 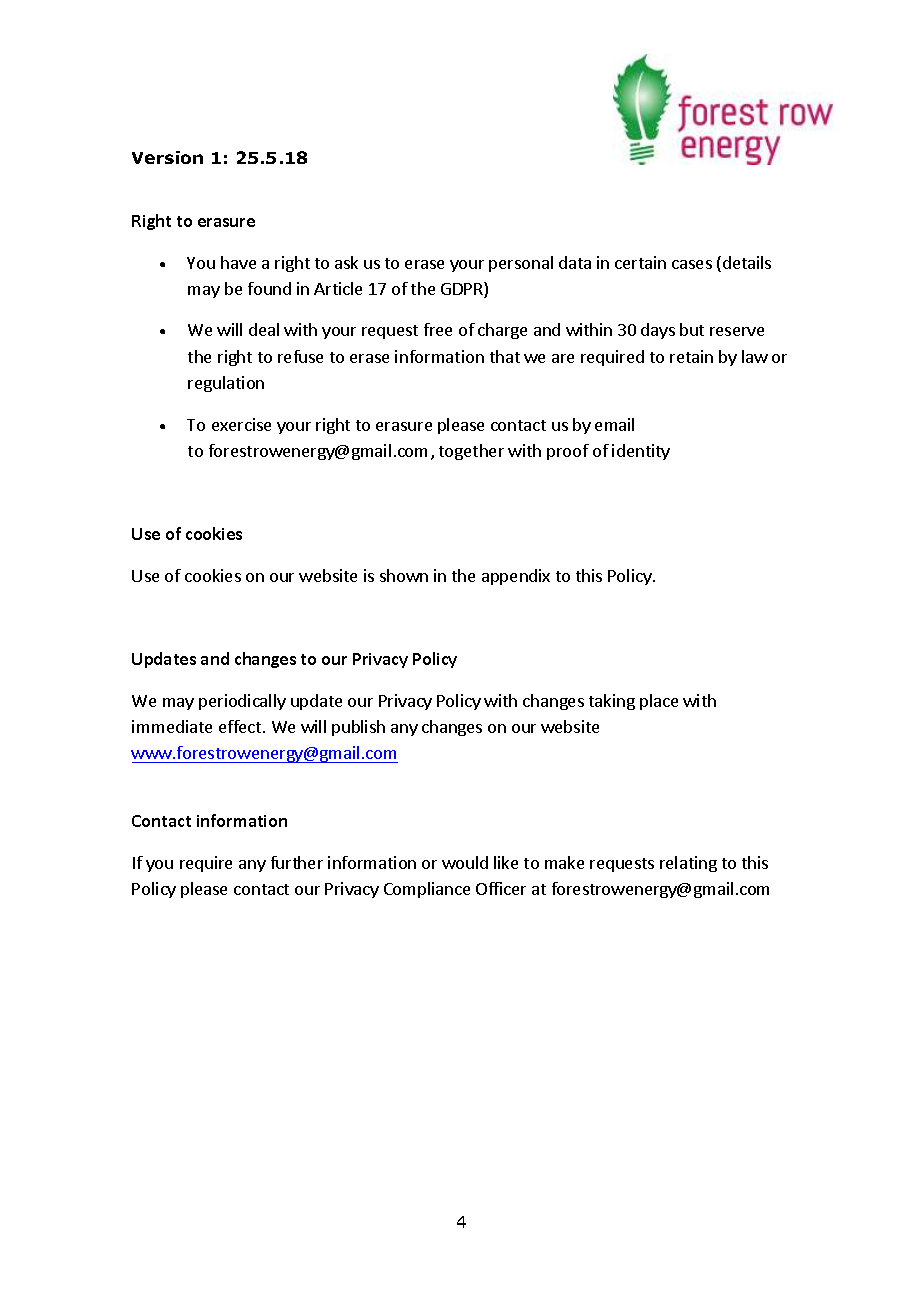 What do you see at coordinates (521, 264) in the document?
I see `personal` at bounding box center [521, 264].
